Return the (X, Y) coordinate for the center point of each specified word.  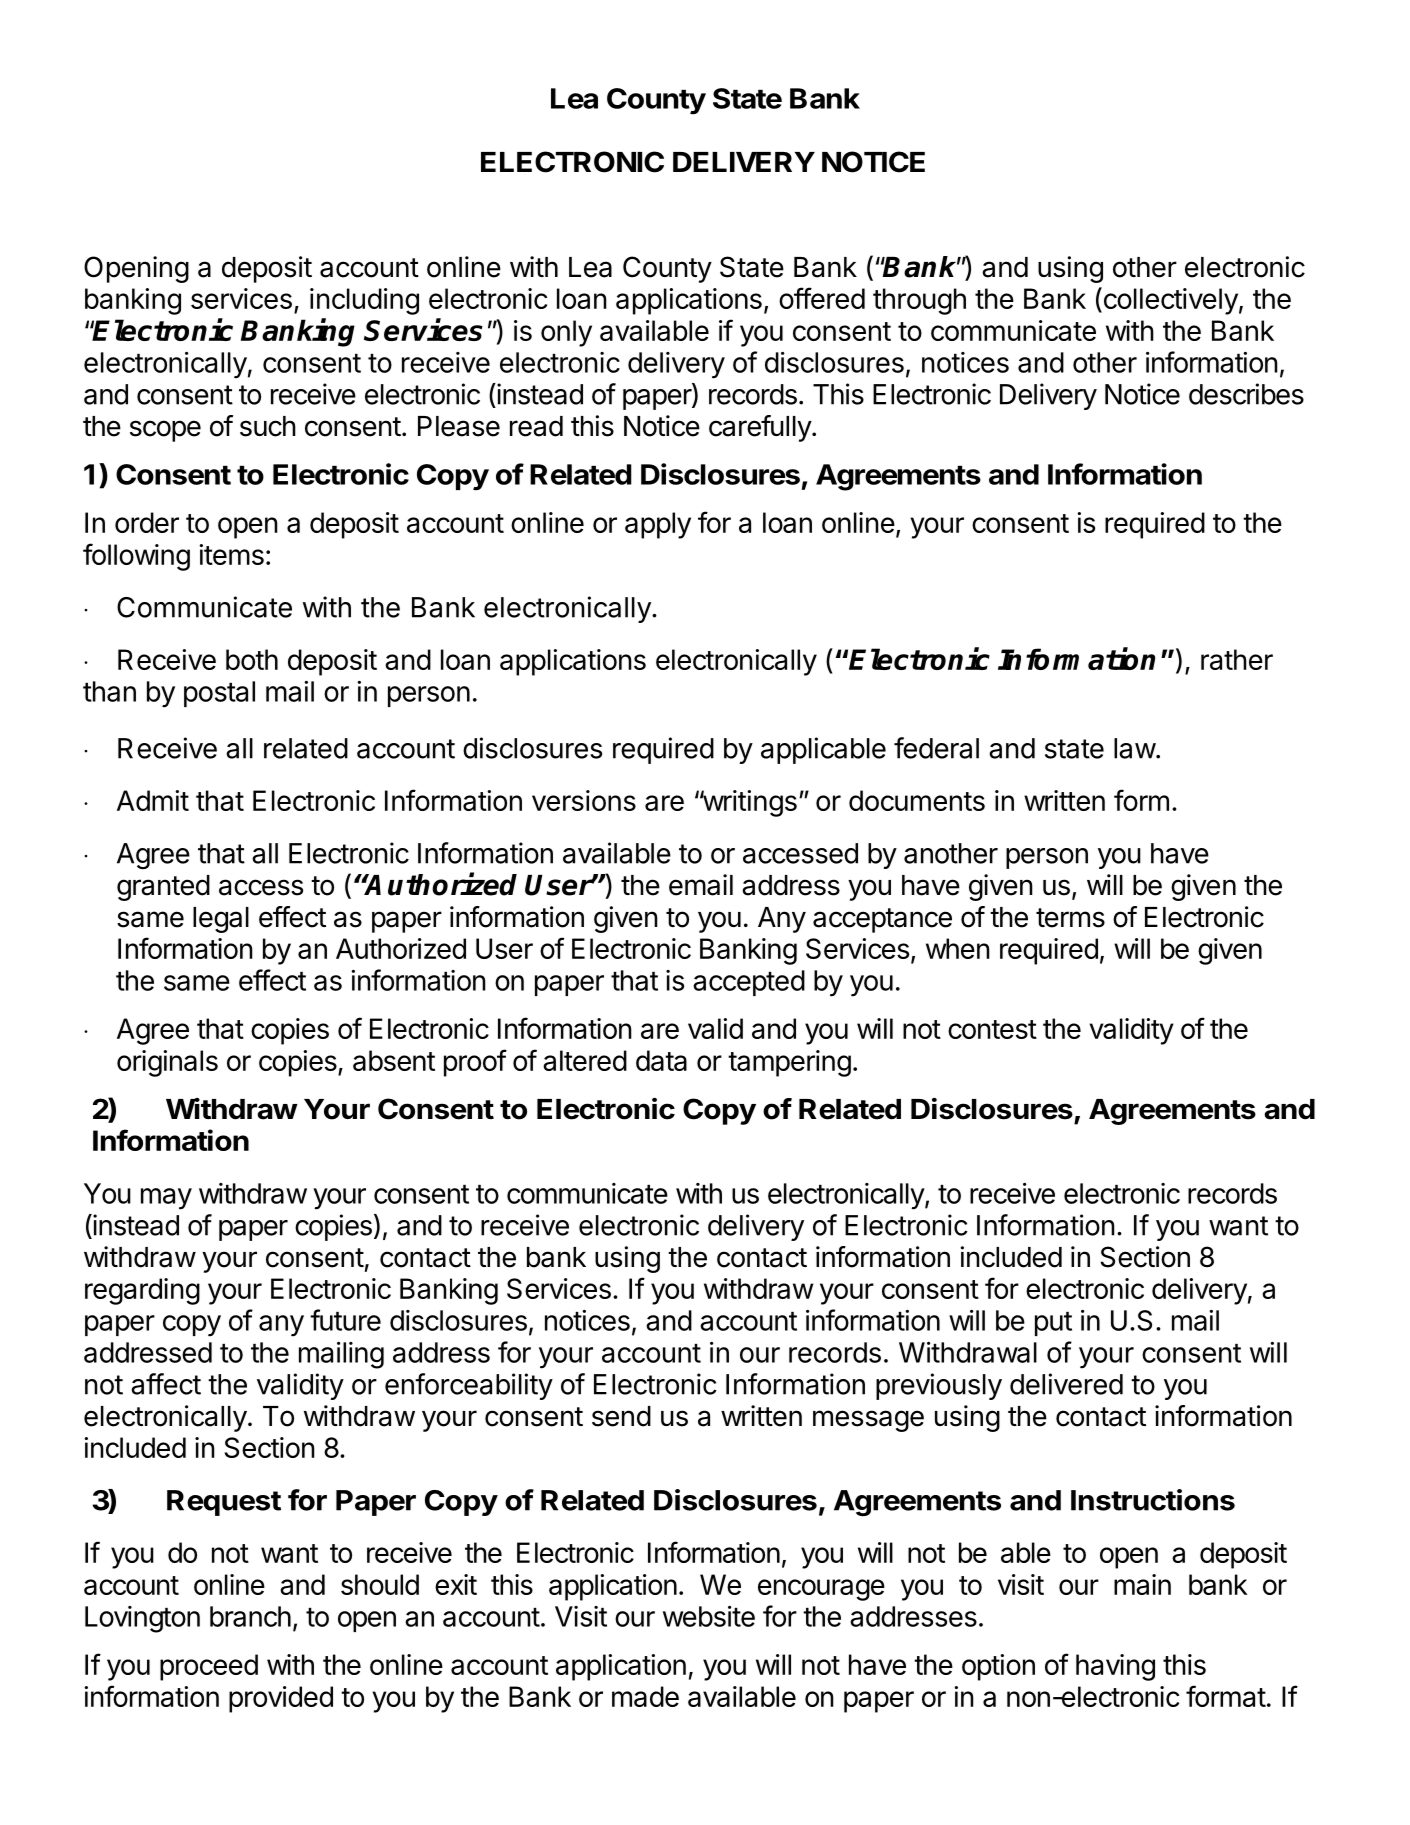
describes (1246, 394)
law (1135, 748)
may (166, 1199)
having (1115, 1667)
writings (748, 803)
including (364, 301)
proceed (209, 1667)
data (661, 1060)
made (645, 1696)
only (566, 333)
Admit (153, 800)
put (1053, 1324)
